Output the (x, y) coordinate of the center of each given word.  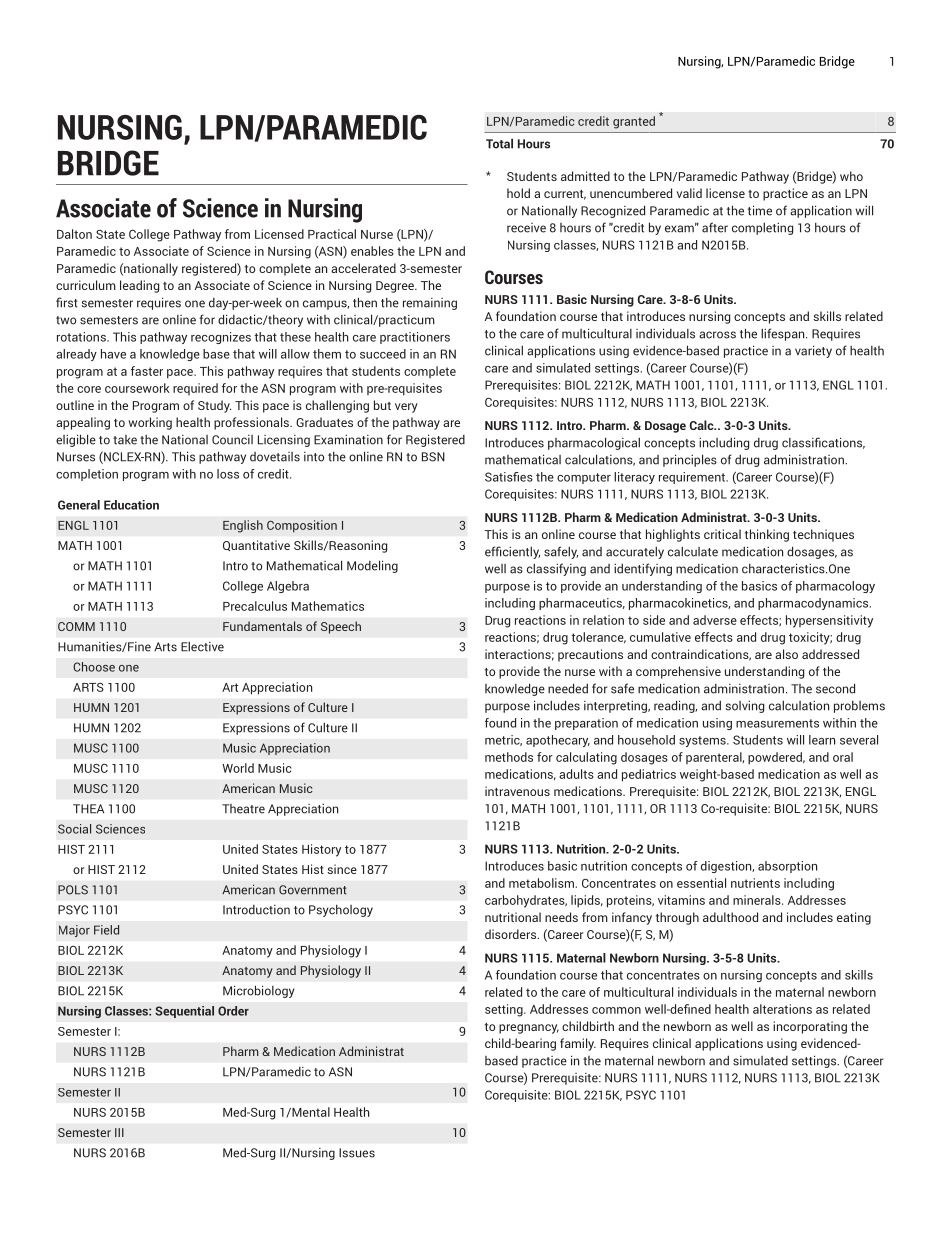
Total (499, 143)
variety (813, 351)
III (119, 1132)
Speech (341, 627)
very (406, 408)
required (195, 389)
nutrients (755, 883)
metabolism (541, 883)
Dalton (74, 234)
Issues (357, 1153)
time (760, 210)
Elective (202, 647)
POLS (73, 890)
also (786, 654)
